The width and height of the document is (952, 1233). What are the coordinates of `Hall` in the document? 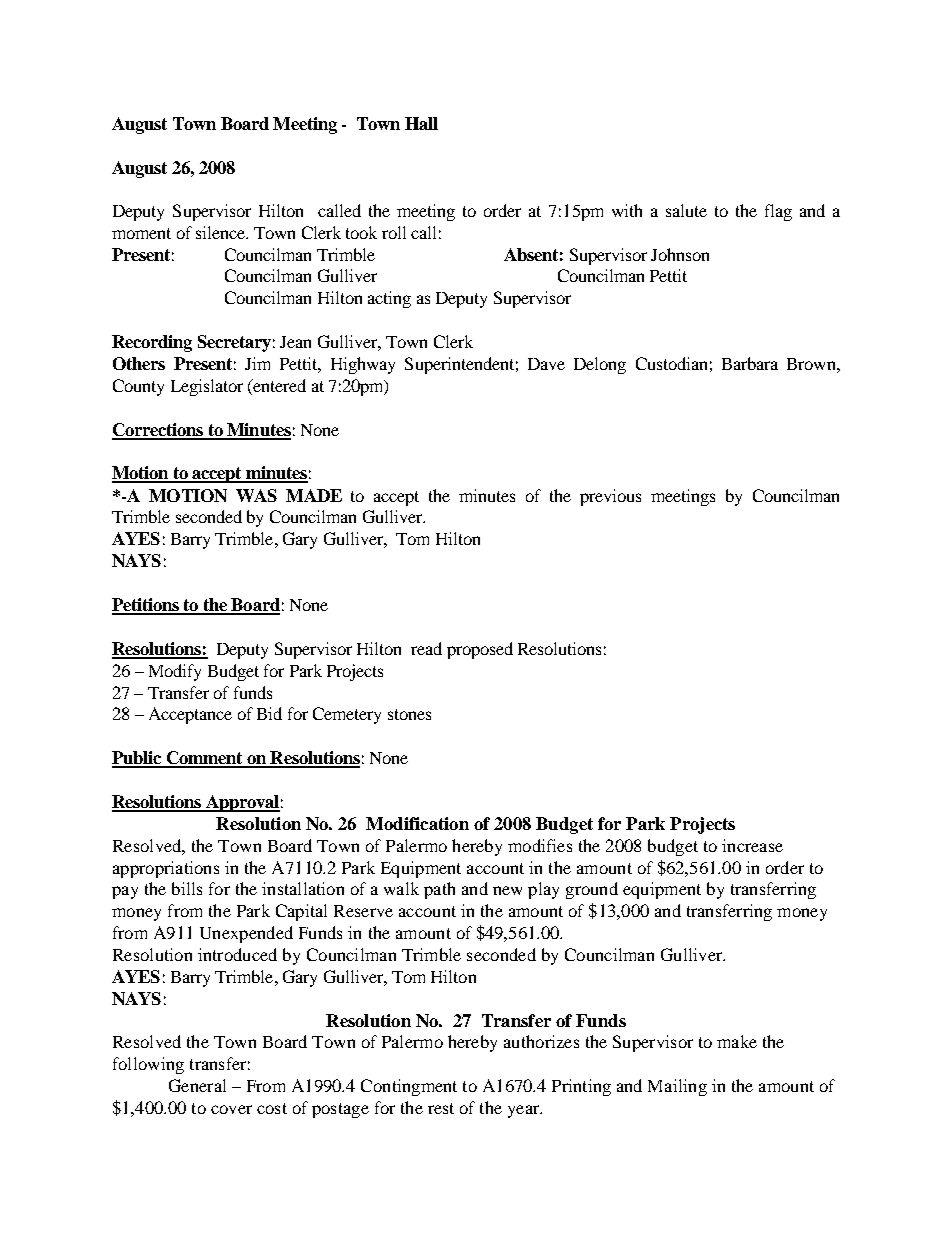 It's located at (421, 123).
